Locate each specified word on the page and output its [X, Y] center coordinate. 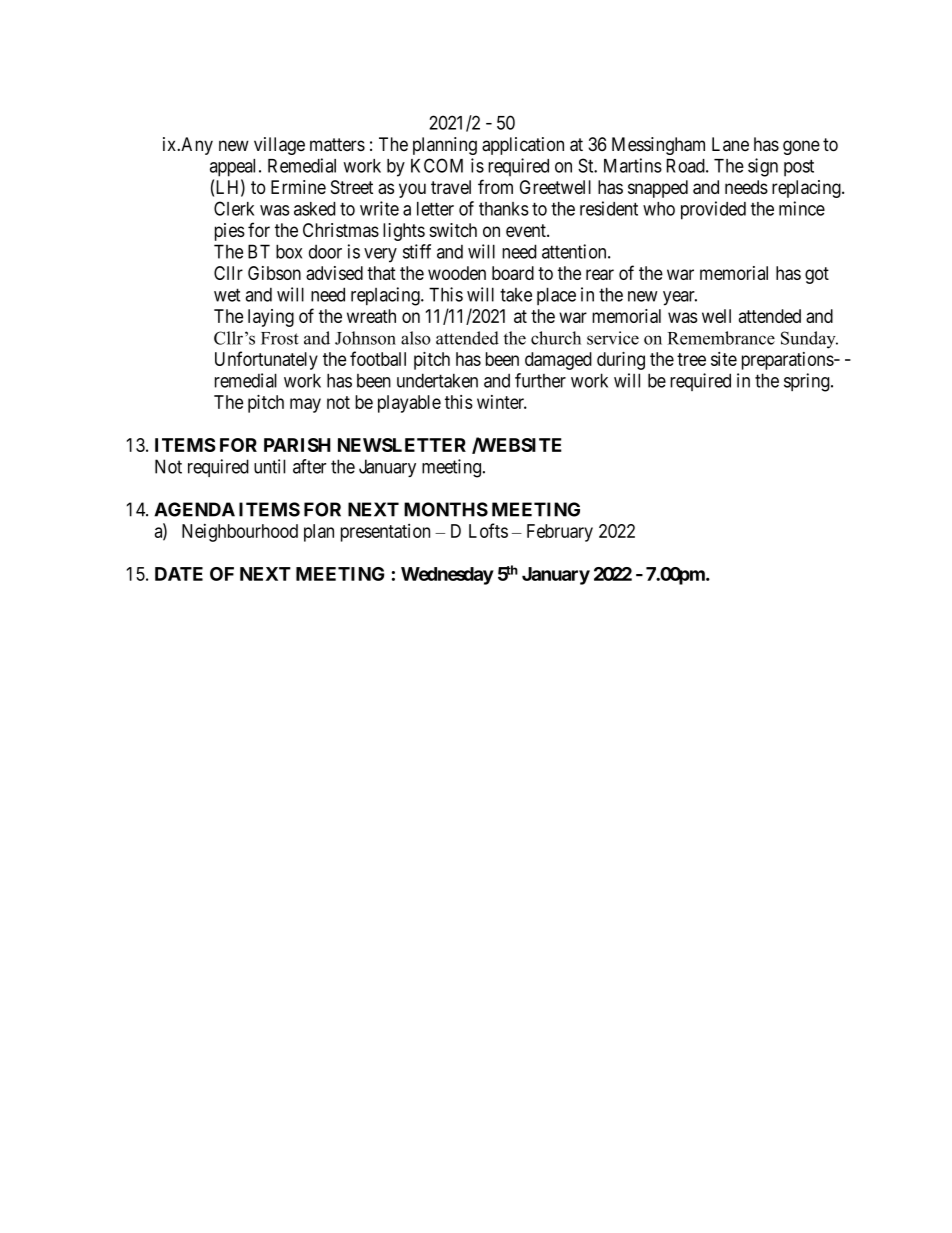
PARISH [297, 445]
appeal [235, 168]
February [560, 533]
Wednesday [447, 576]
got [817, 275]
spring [808, 382]
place [556, 296]
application [523, 146]
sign [763, 167]
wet [227, 295]
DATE [179, 574]
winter [502, 402]
